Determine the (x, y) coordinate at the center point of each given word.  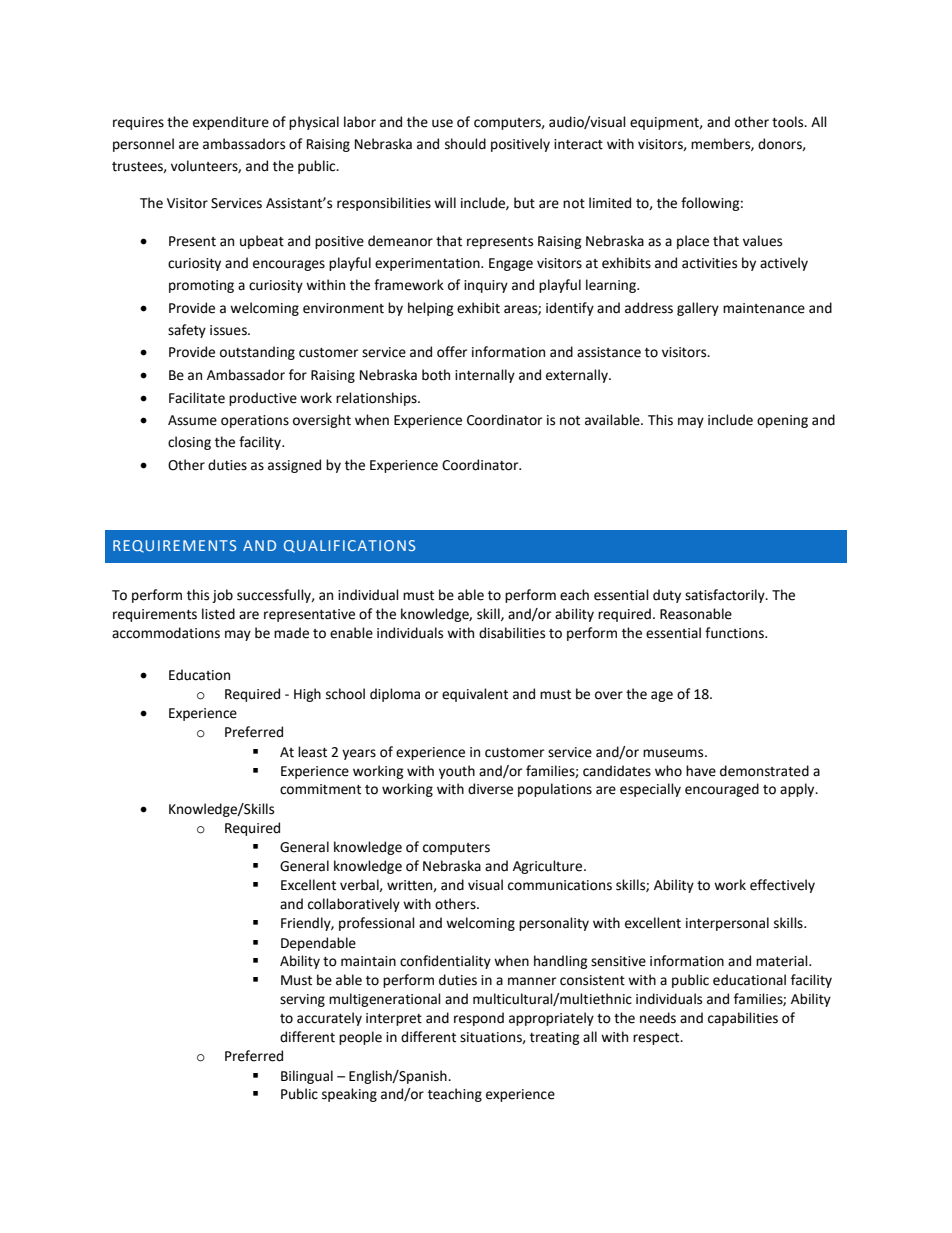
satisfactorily (726, 596)
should (465, 144)
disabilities (512, 633)
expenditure (231, 123)
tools (789, 122)
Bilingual (307, 1077)
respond (479, 1019)
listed (218, 614)
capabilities (743, 1019)
